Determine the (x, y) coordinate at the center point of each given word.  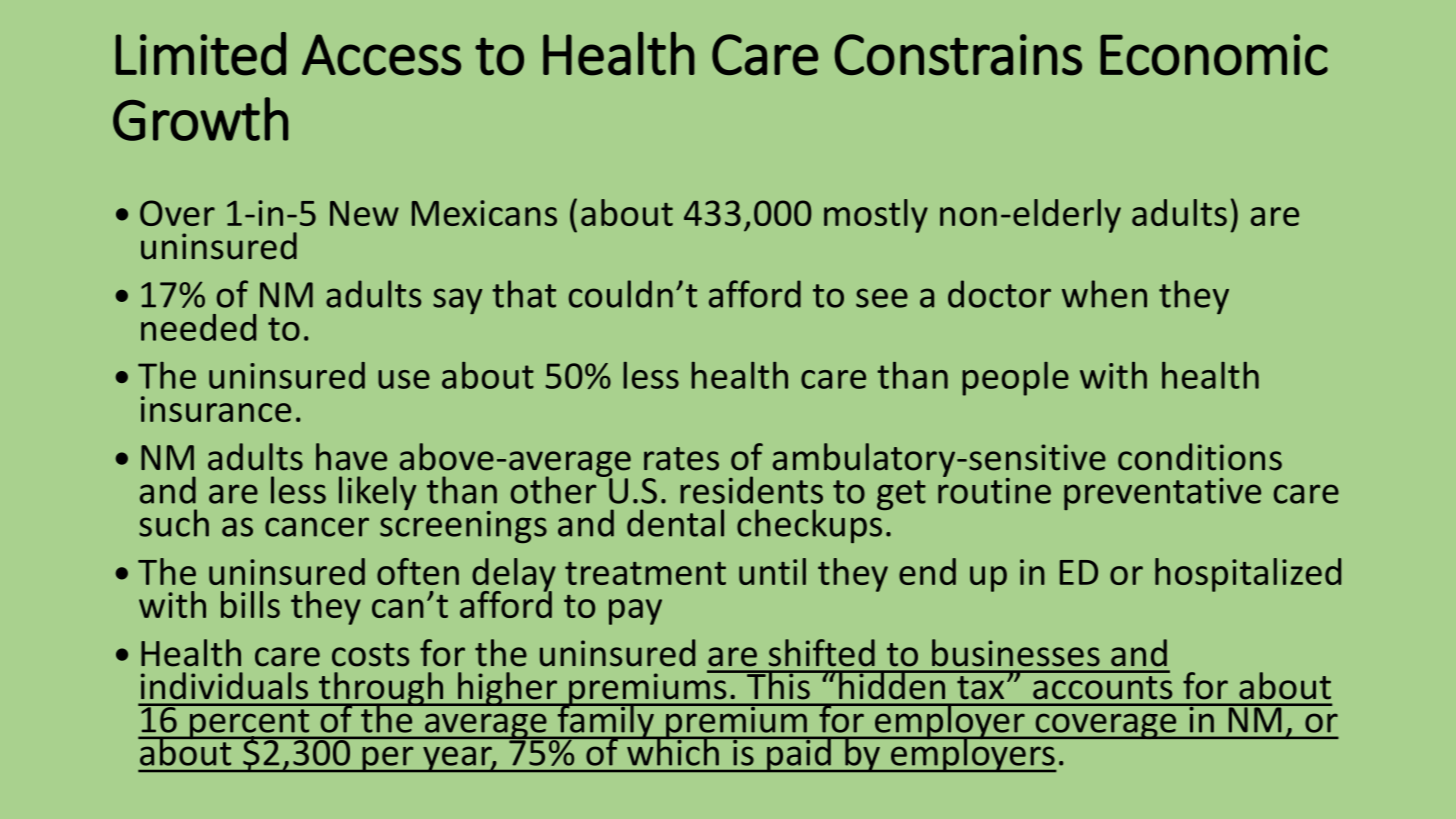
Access (381, 55)
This (778, 685)
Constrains (958, 55)
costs (370, 655)
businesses (1016, 653)
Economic (1214, 55)
